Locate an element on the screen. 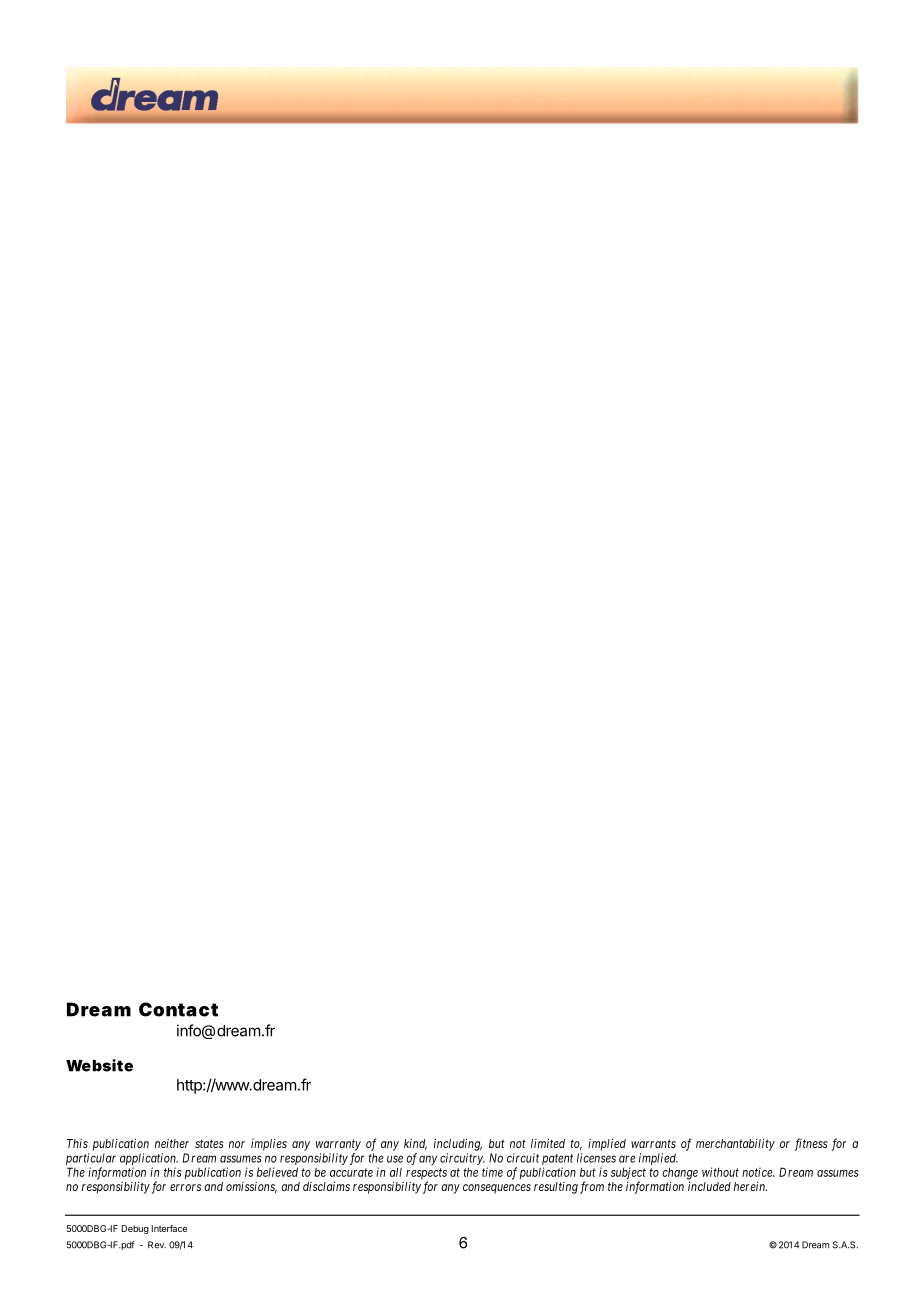 The height and width of the screenshot is (1308, 924). merchantability is located at coordinates (735, 1145).
